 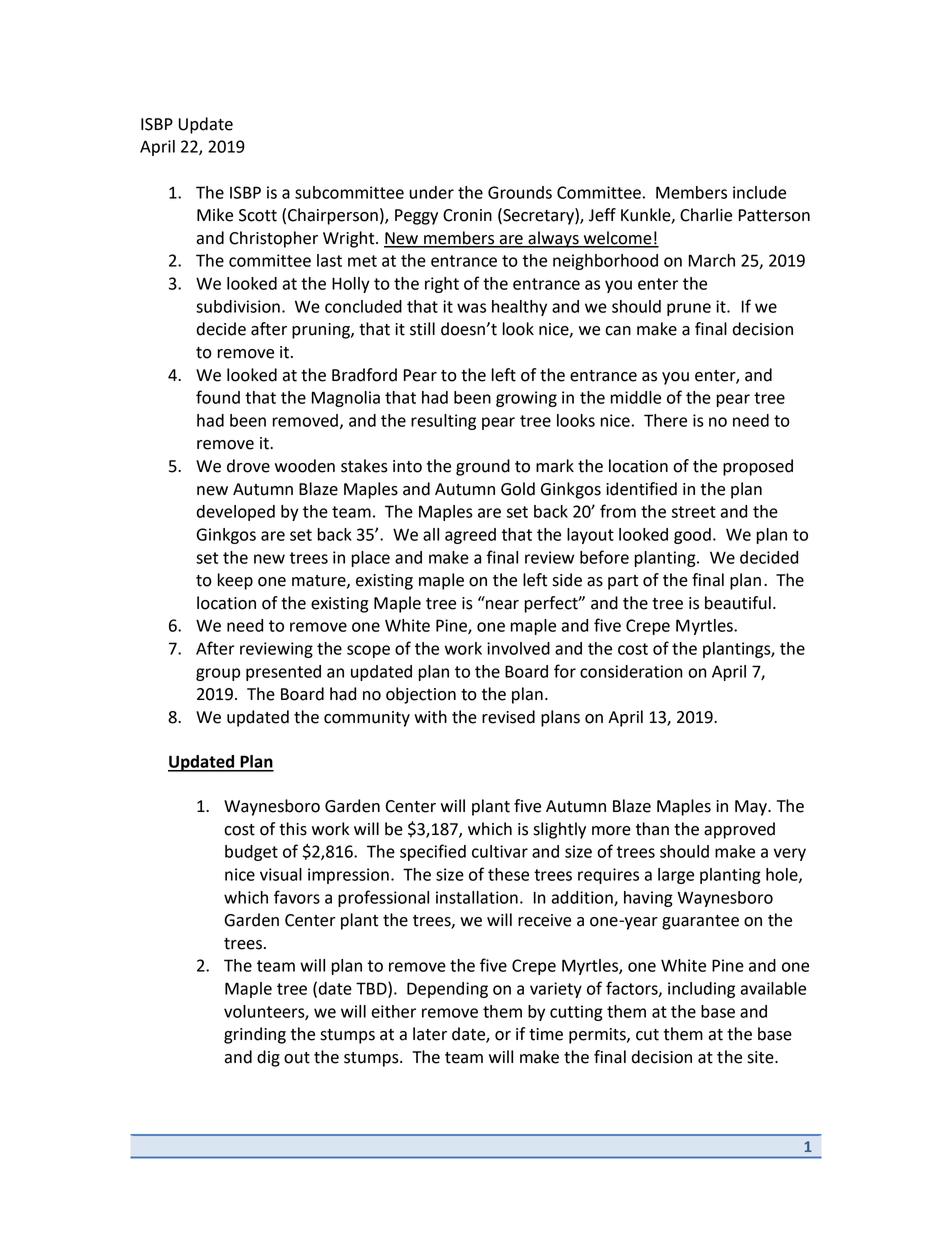 What do you see at coordinates (752, 808) in the page?
I see `May` at bounding box center [752, 808].
